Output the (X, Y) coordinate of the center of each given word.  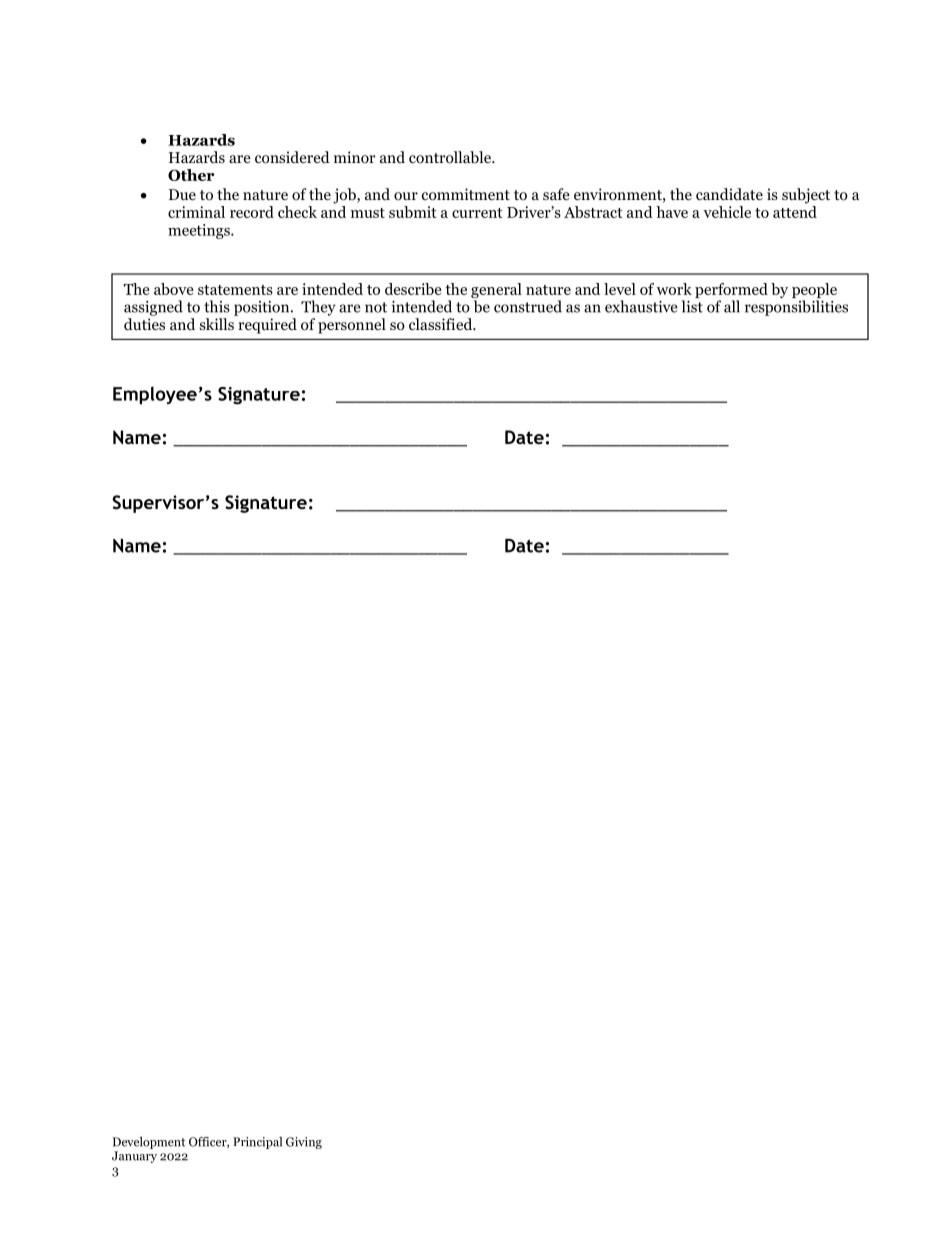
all (732, 306)
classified (442, 324)
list (692, 306)
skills (217, 324)
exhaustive (641, 306)
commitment (466, 194)
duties (144, 324)
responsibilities (796, 308)
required (267, 326)
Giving (304, 1143)
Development (149, 1143)
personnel (352, 326)
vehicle (727, 212)
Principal (257, 1143)
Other (191, 175)
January (134, 1157)
